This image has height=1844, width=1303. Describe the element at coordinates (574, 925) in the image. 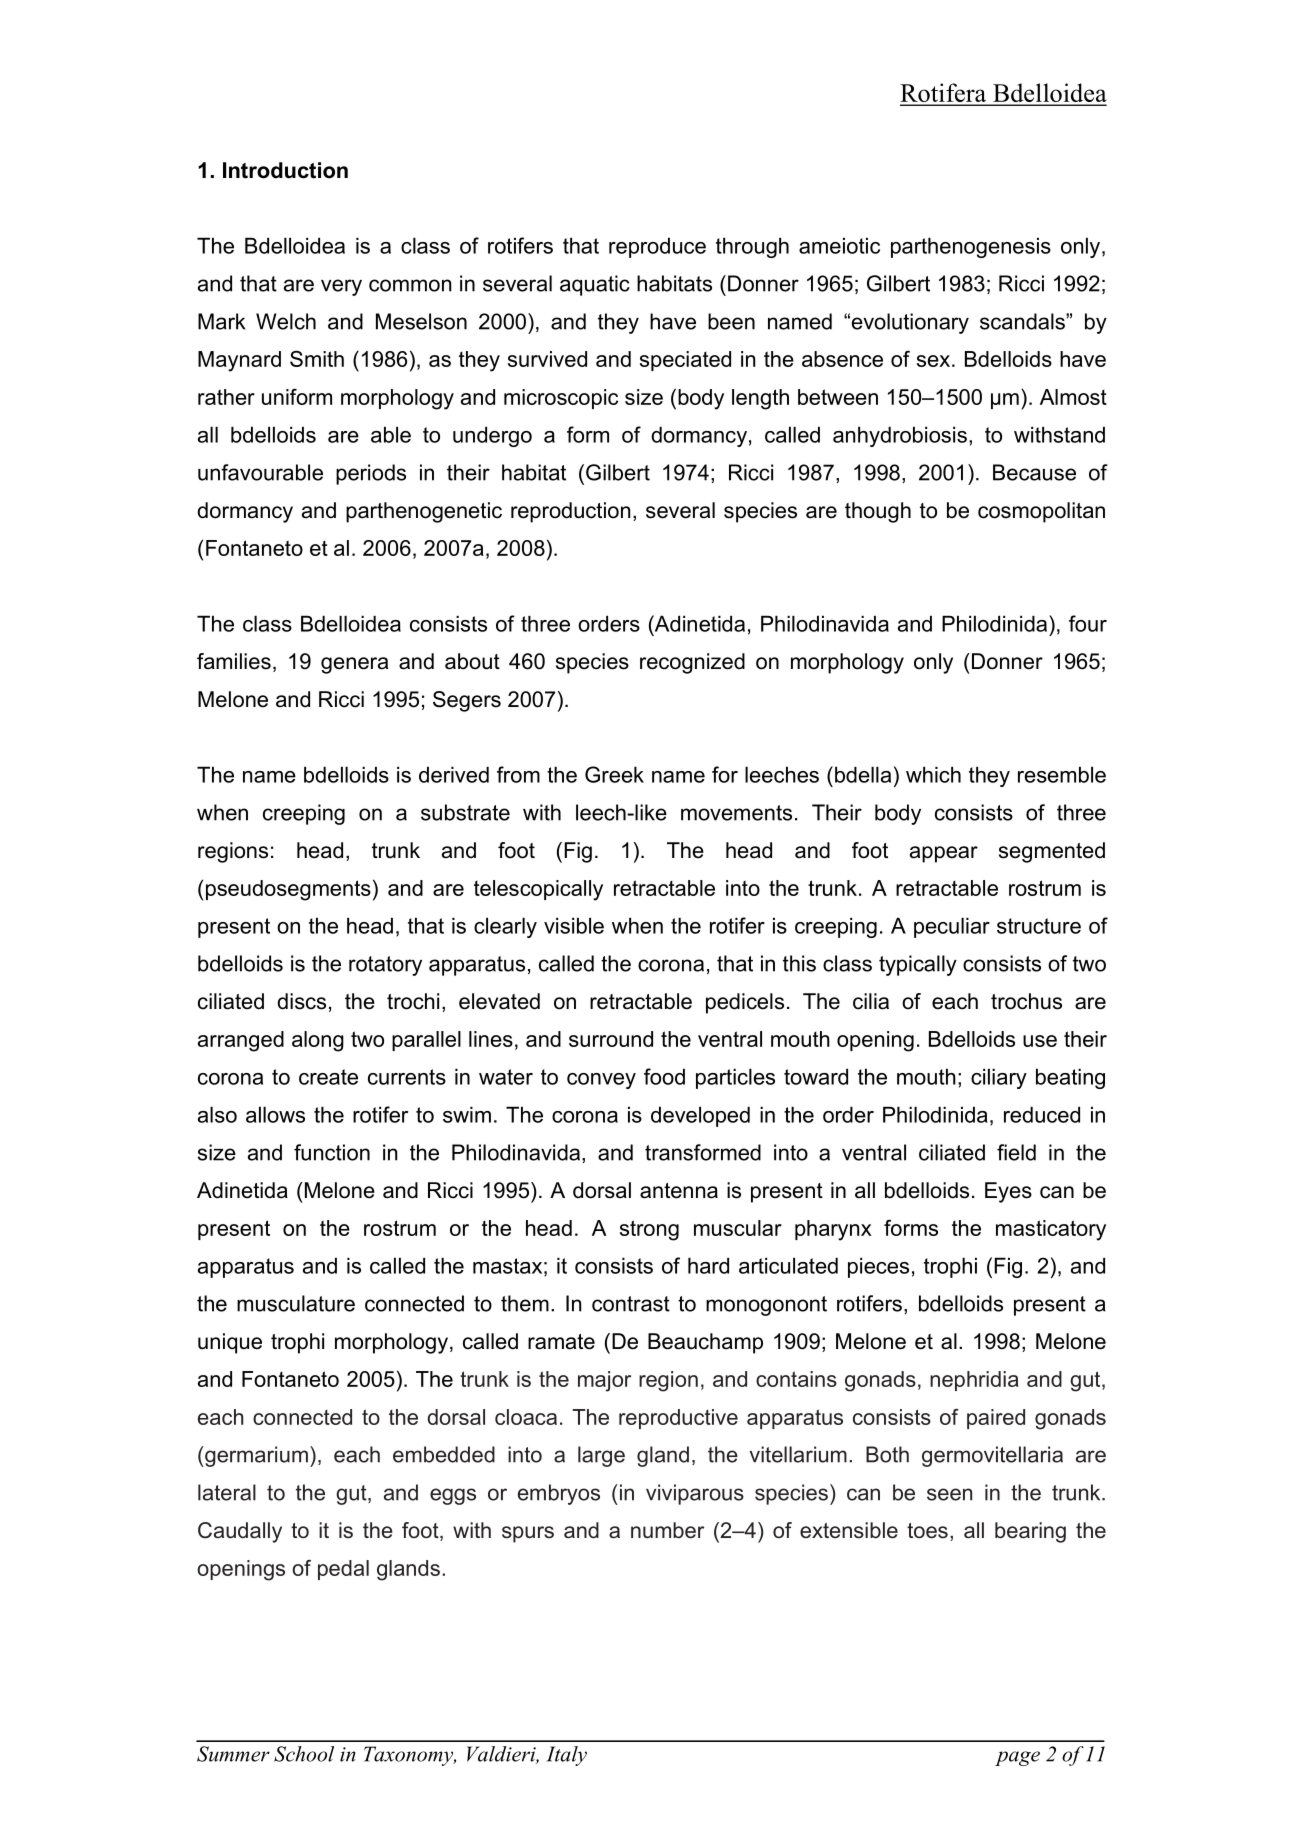

I see `visible` at that location.
